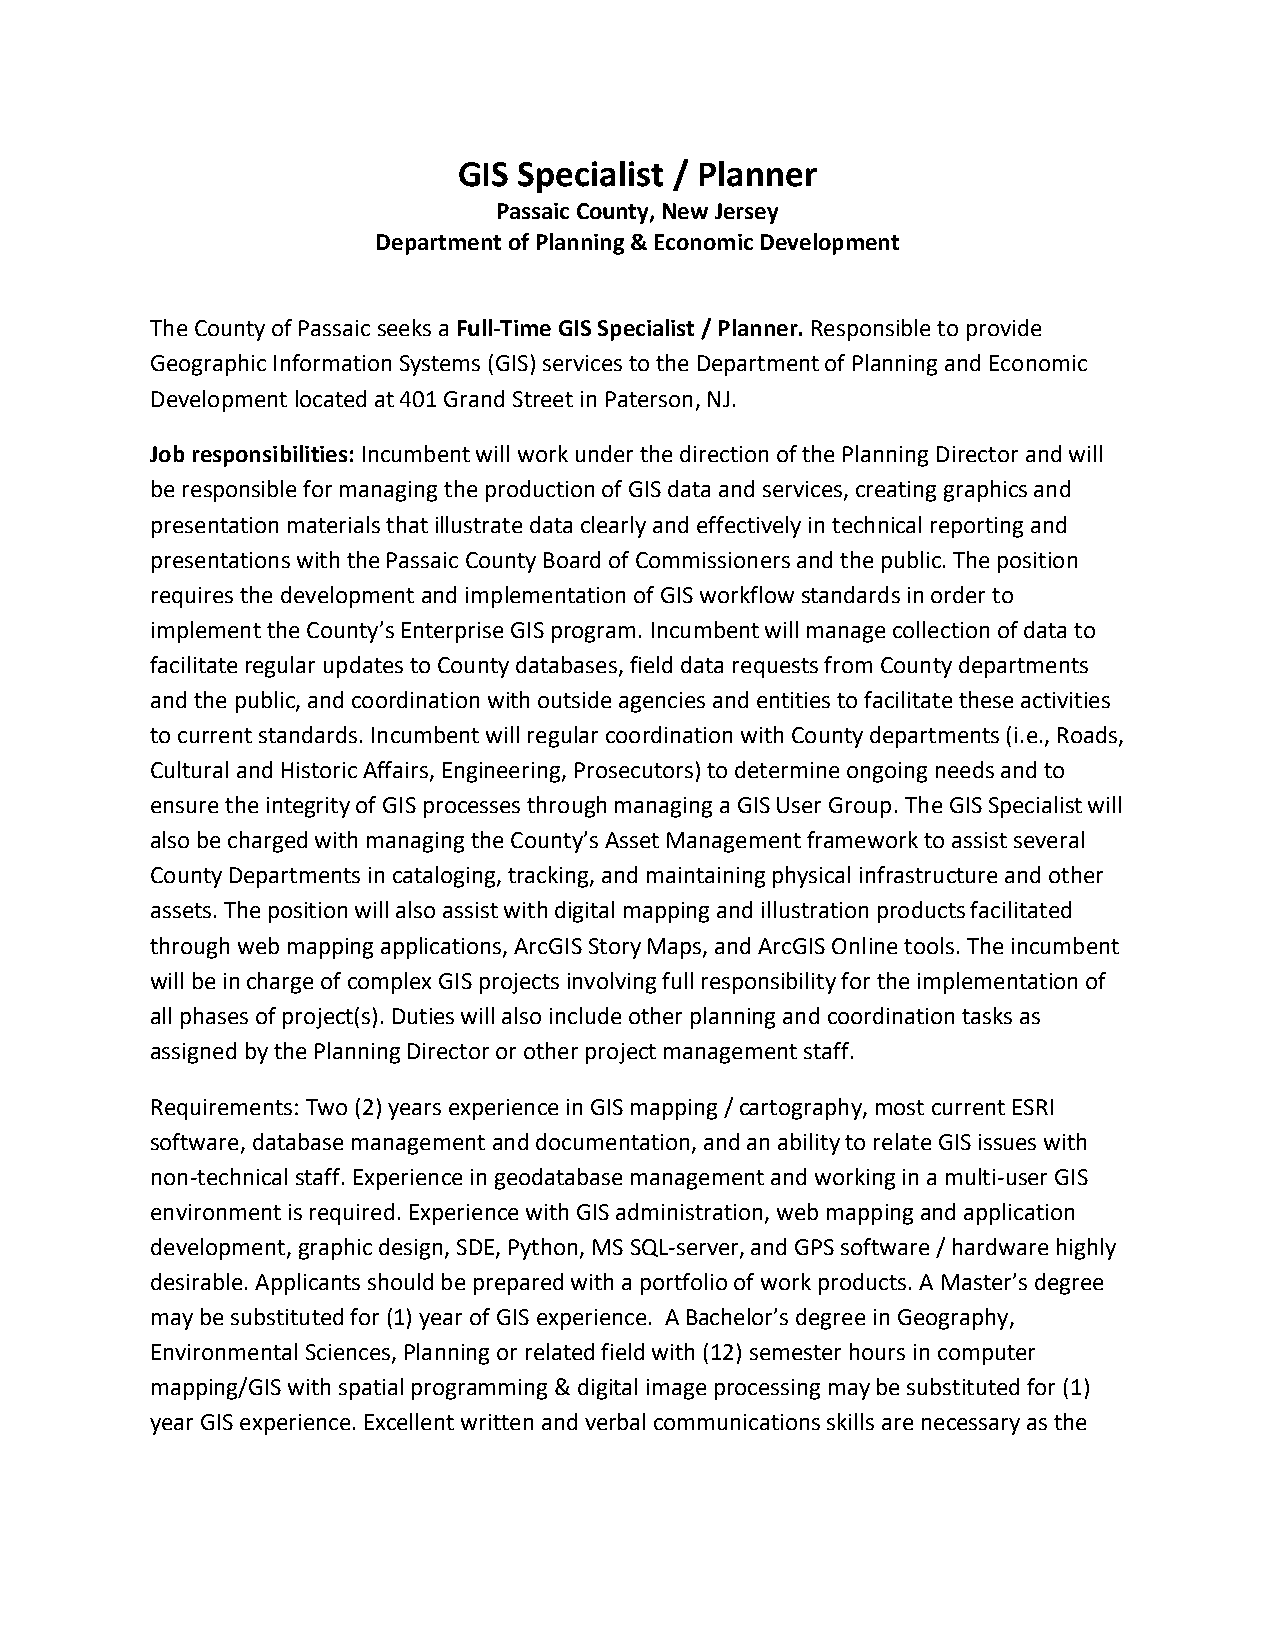 The width and height of the screenshot is (1275, 1649). I want to click on needs, so click(965, 769).
